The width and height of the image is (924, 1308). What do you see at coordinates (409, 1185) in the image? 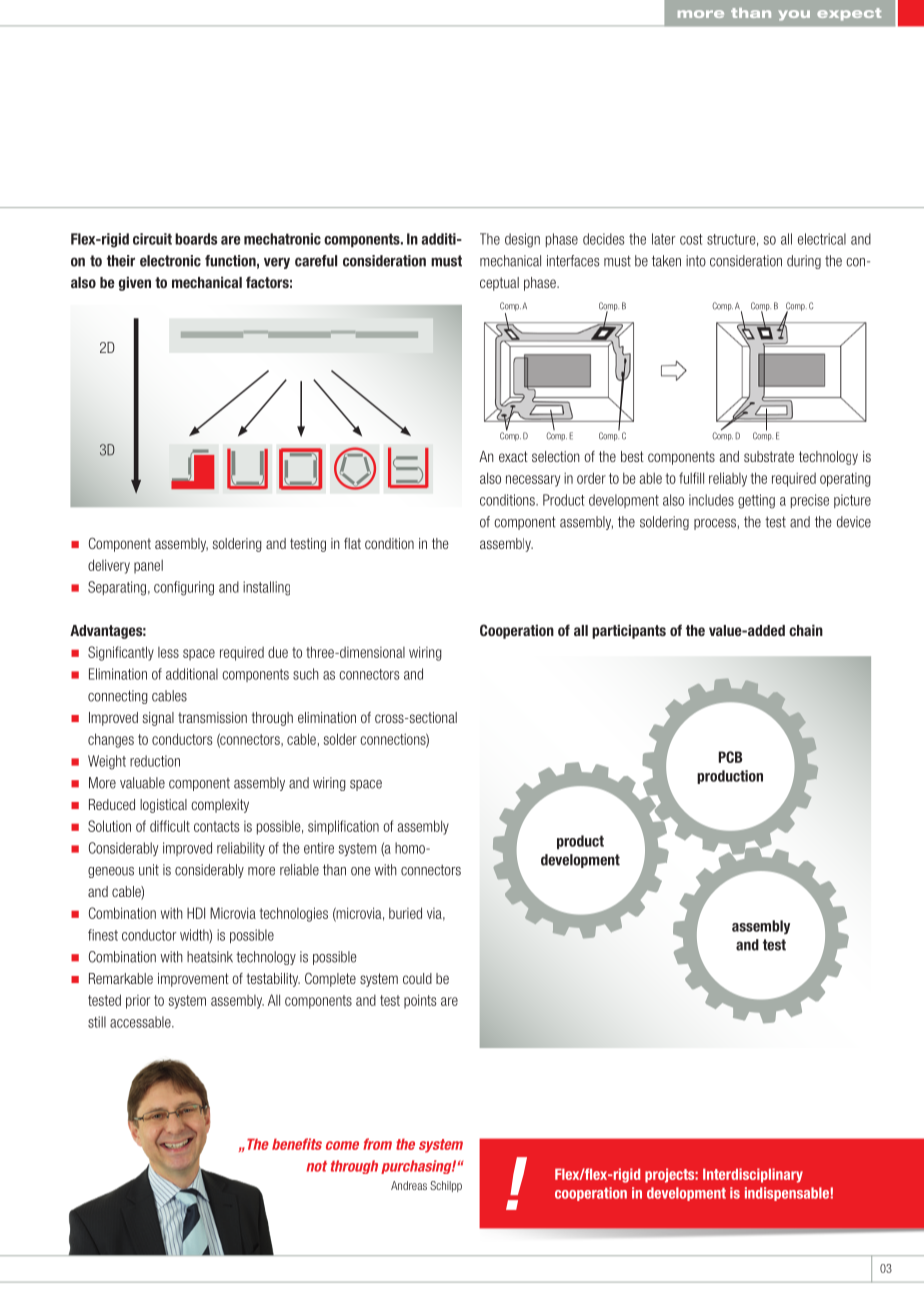
I see `Andreas` at bounding box center [409, 1185].
